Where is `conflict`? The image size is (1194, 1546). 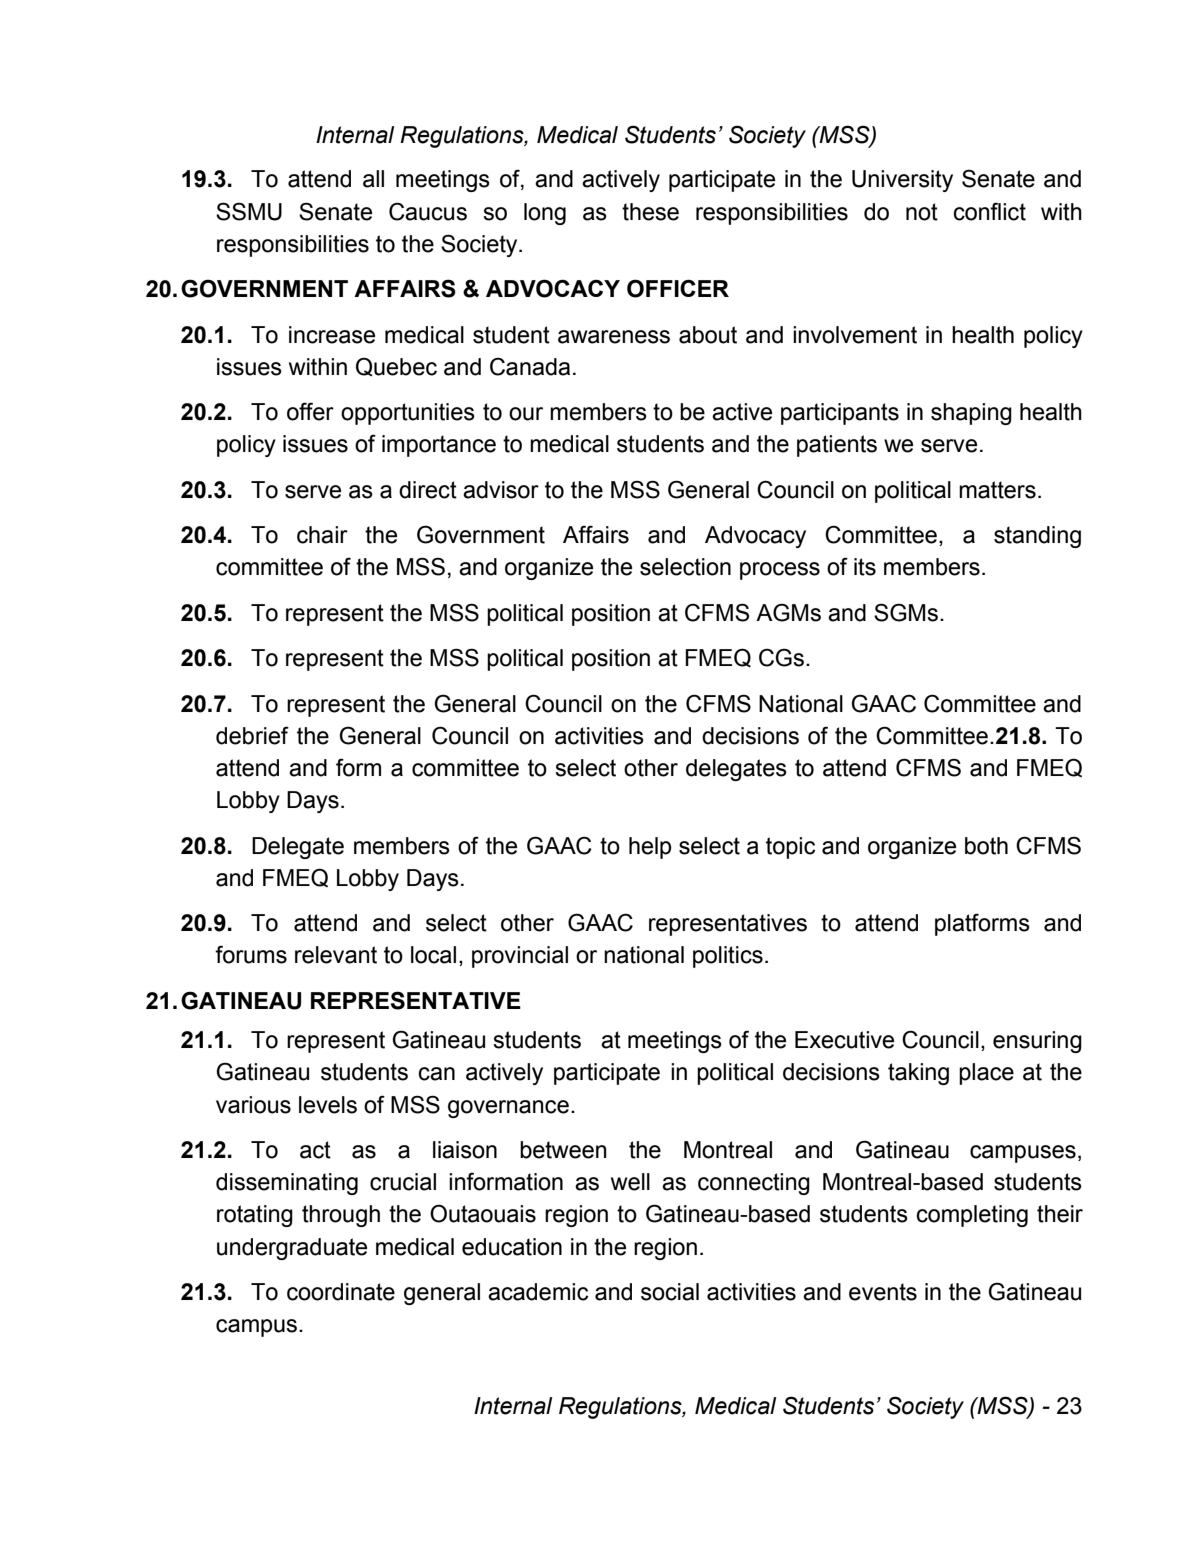
conflict is located at coordinates (990, 211).
